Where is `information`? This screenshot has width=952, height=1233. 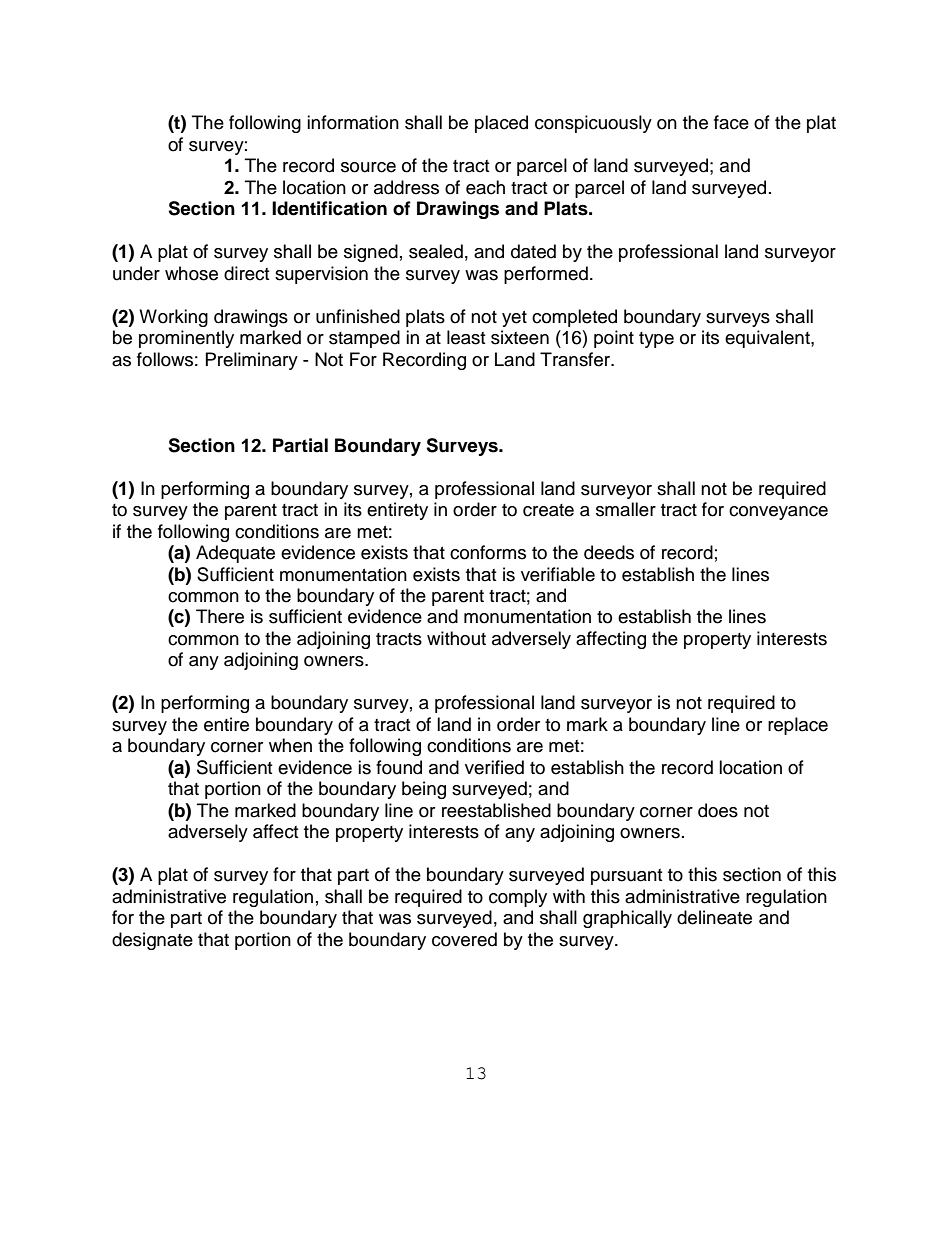 information is located at coordinates (353, 122).
